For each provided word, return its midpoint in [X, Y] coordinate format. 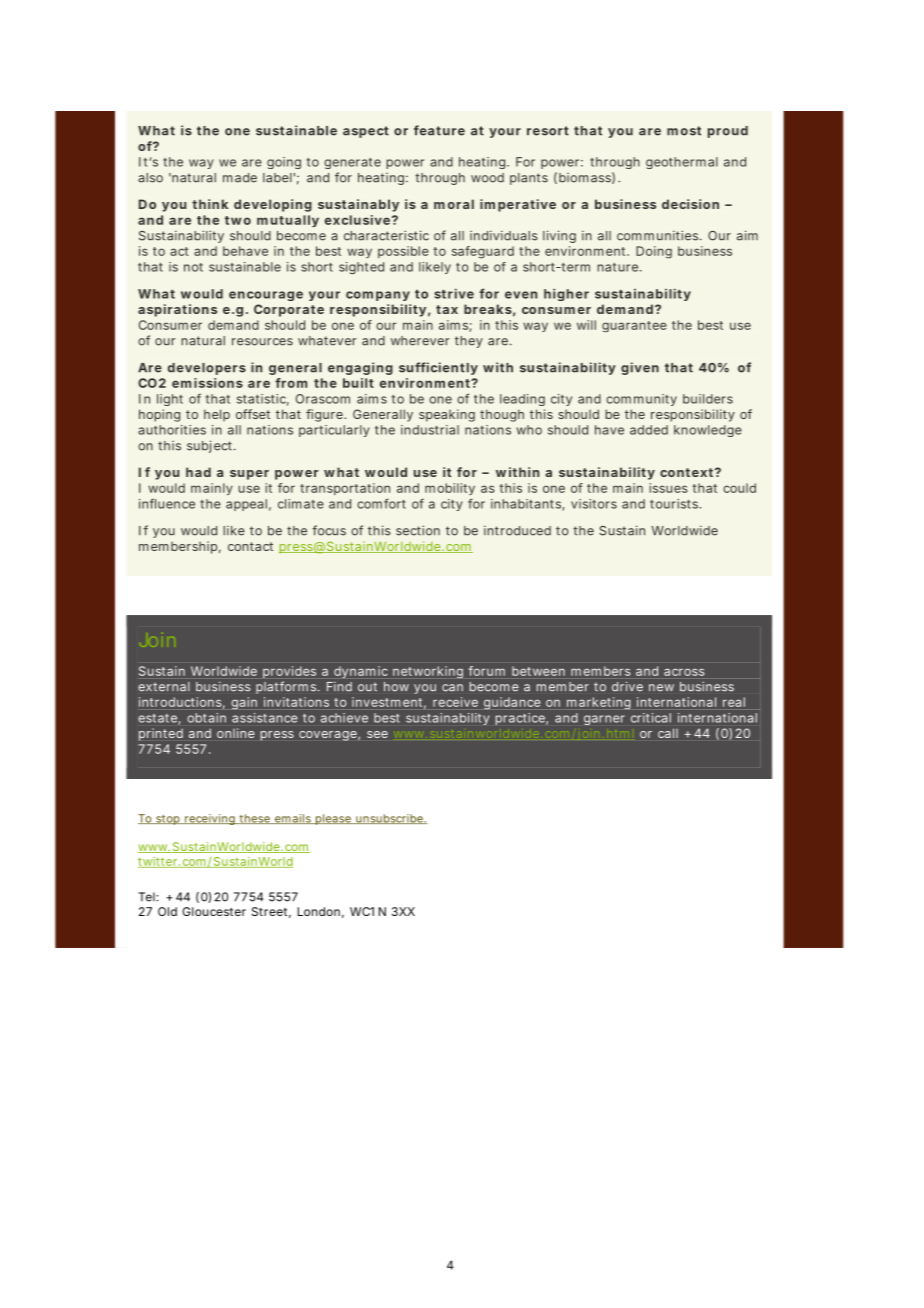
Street [271, 912]
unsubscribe [390, 819]
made [240, 178]
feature [439, 130]
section [418, 530]
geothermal [682, 163]
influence [167, 503]
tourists [675, 504]
